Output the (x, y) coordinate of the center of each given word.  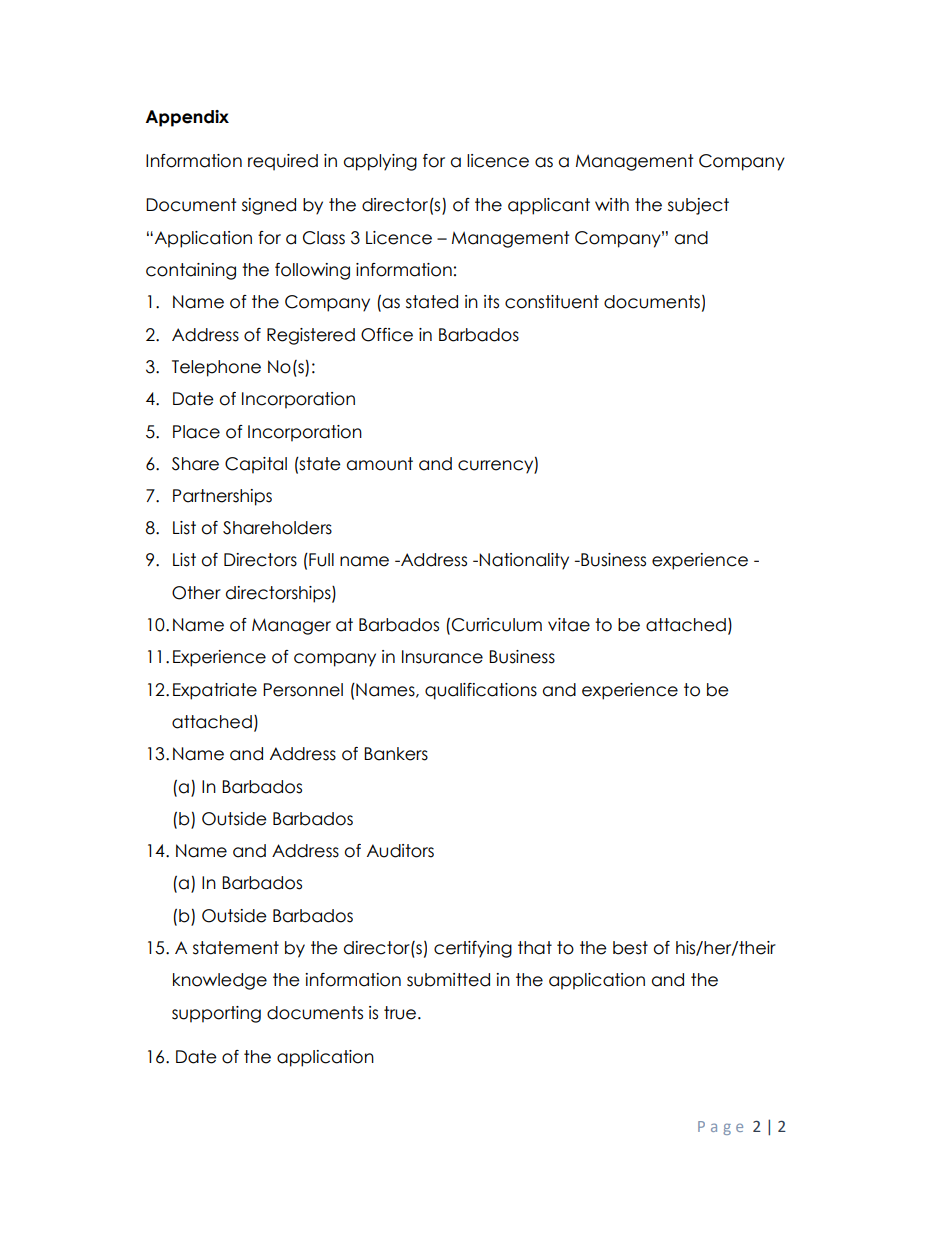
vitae (569, 625)
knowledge (220, 981)
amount (380, 464)
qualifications (481, 691)
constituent (552, 302)
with (612, 204)
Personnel (303, 690)
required (283, 162)
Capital (256, 465)
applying (380, 162)
